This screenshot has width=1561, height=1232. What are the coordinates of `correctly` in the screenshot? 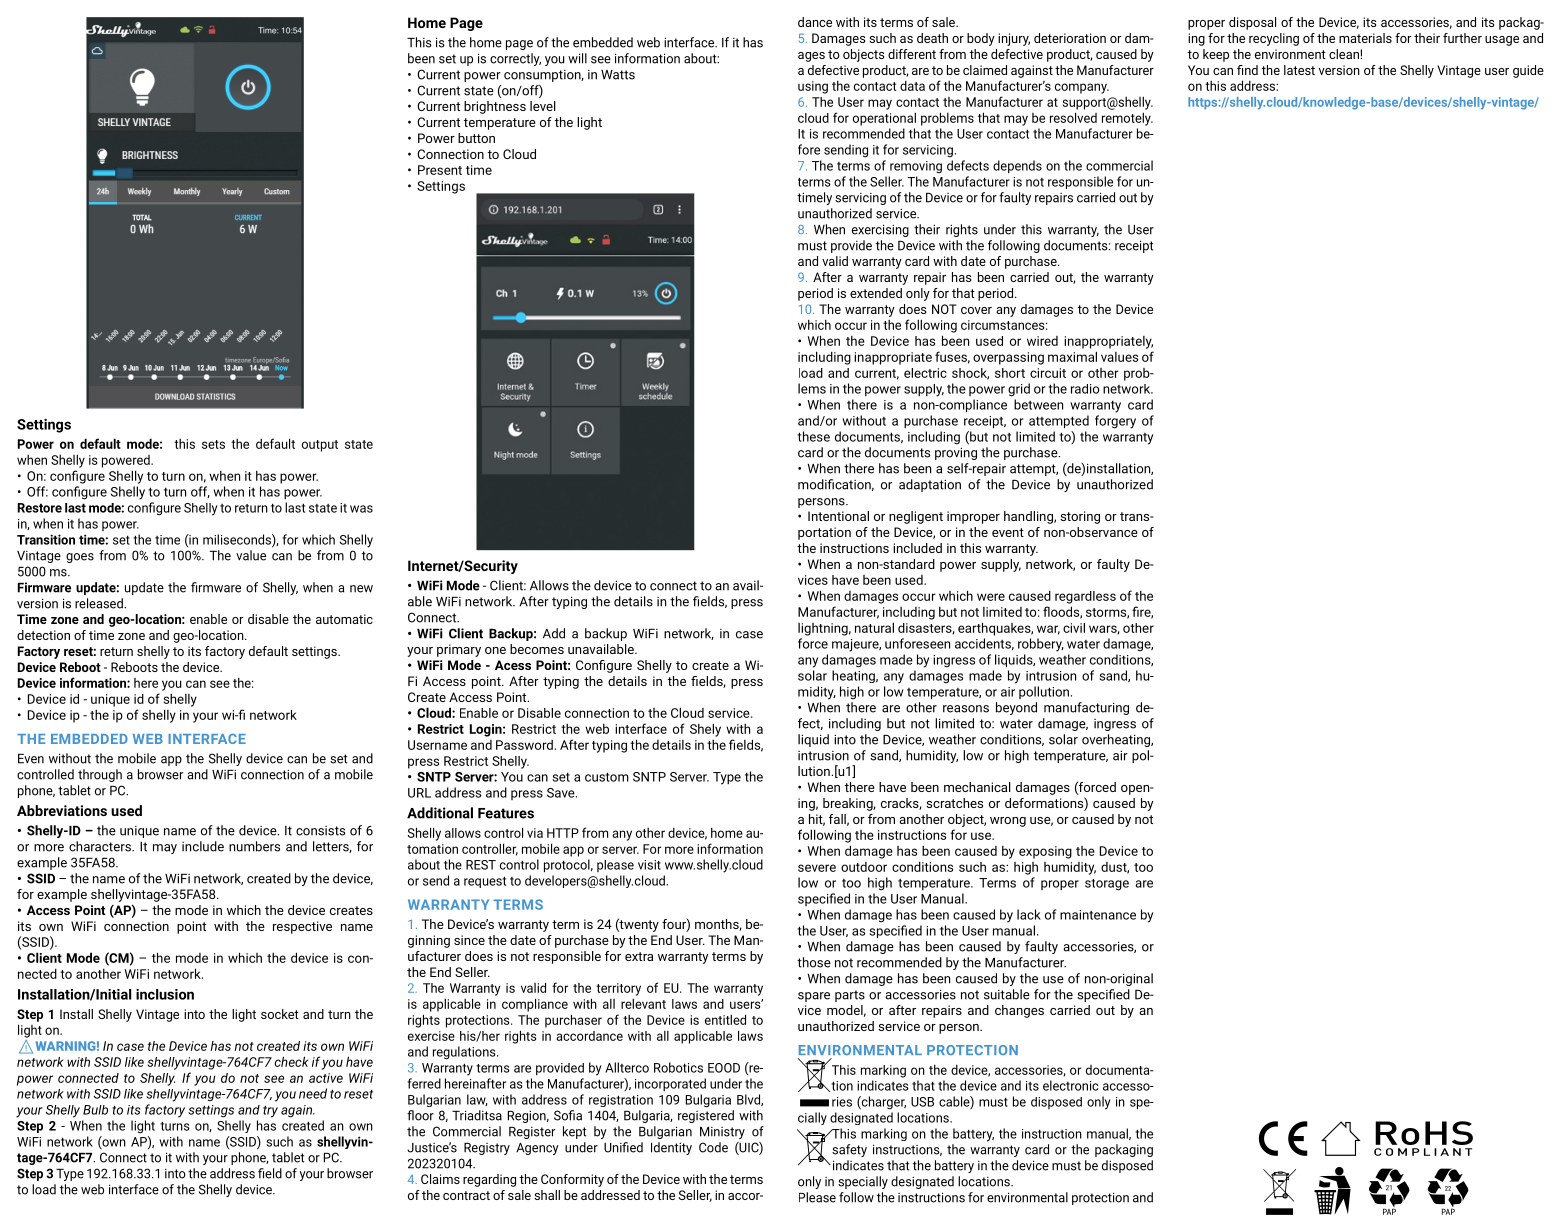 It's located at (515, 59).
